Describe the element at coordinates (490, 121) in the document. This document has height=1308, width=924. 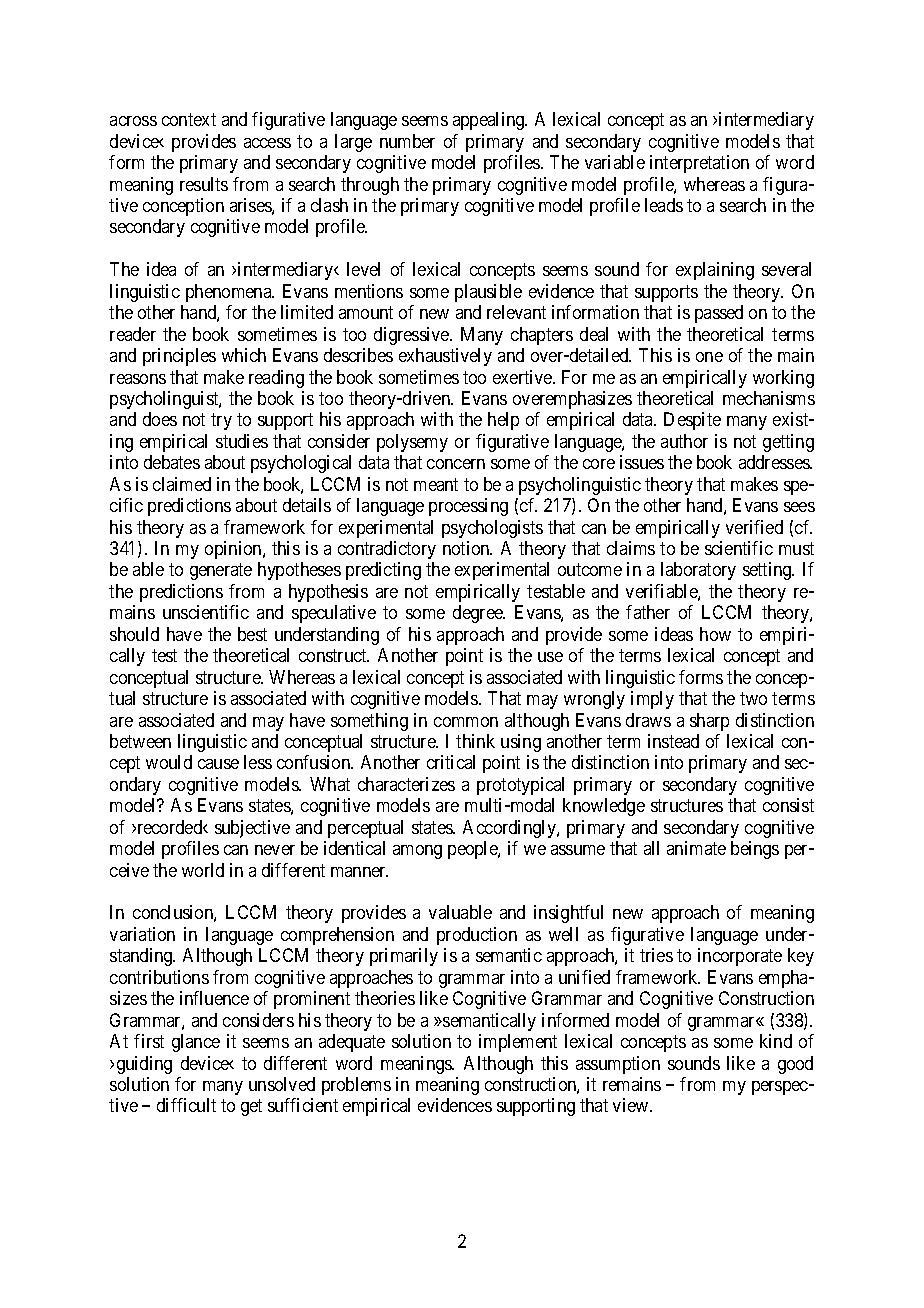
I see `appealing` at that location.
